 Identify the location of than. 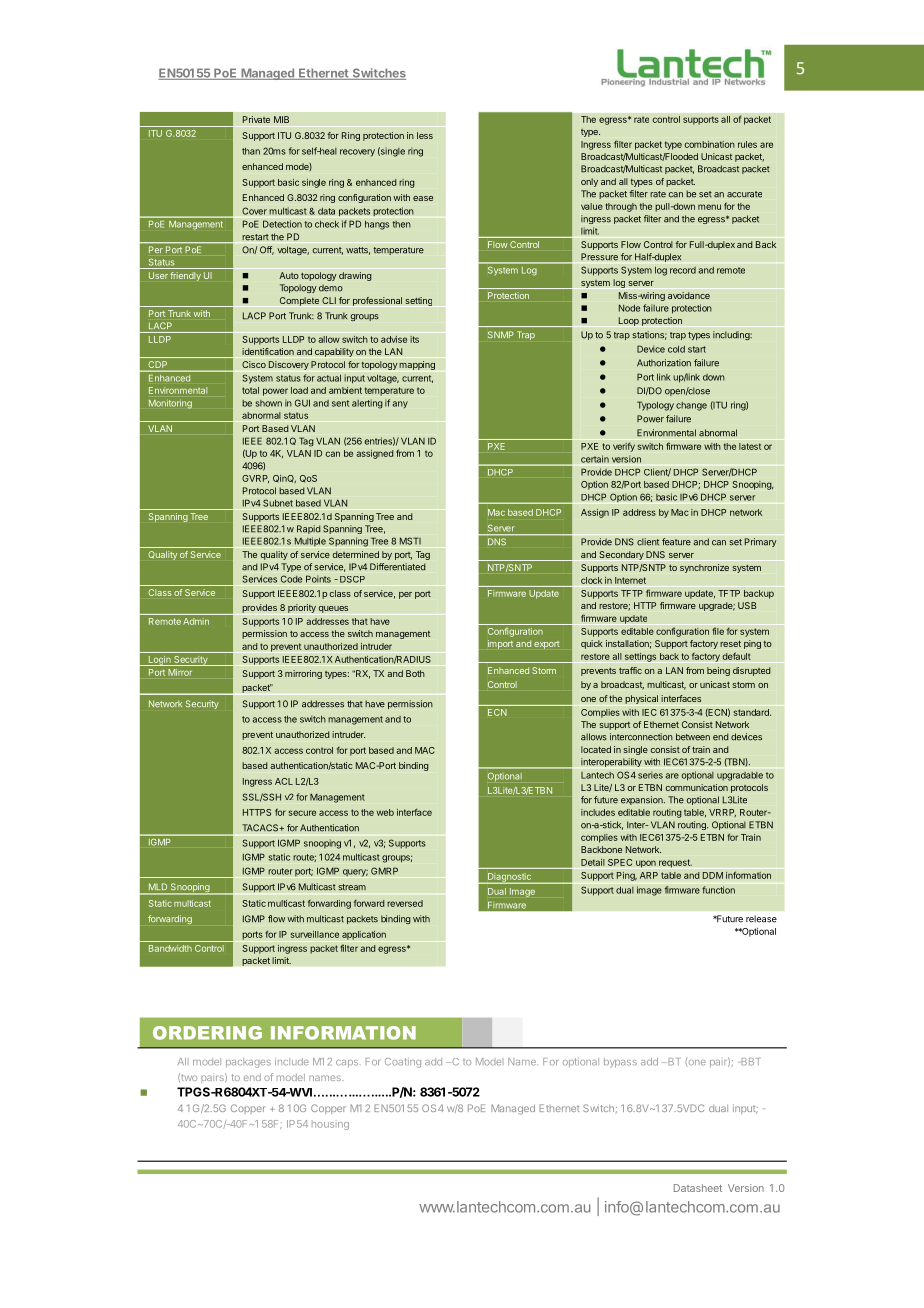
(251, 151).
